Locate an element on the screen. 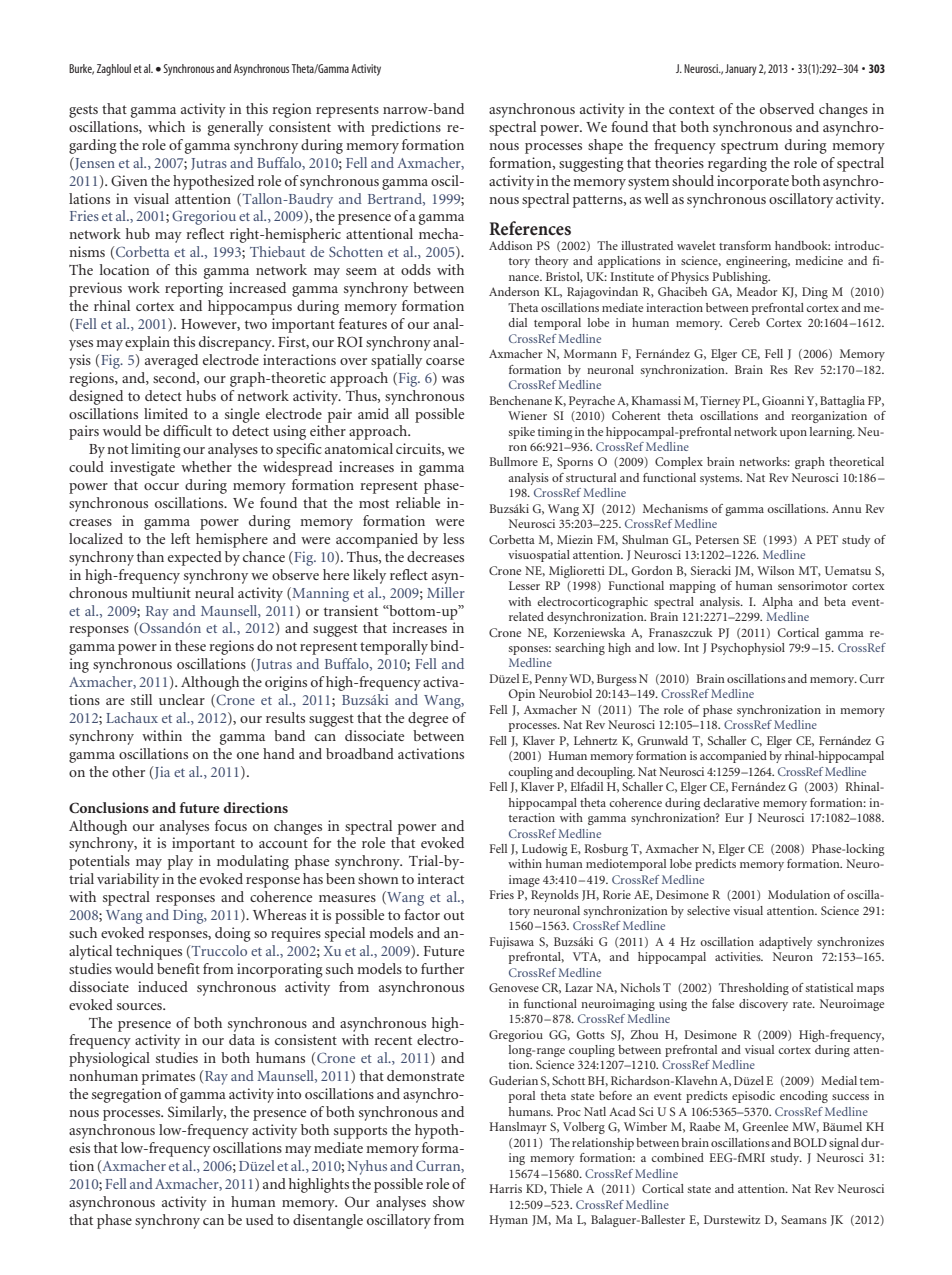 Image resolution: width=952 pixels, height=1275 pixels. which is located at coordinates (166, 126).
